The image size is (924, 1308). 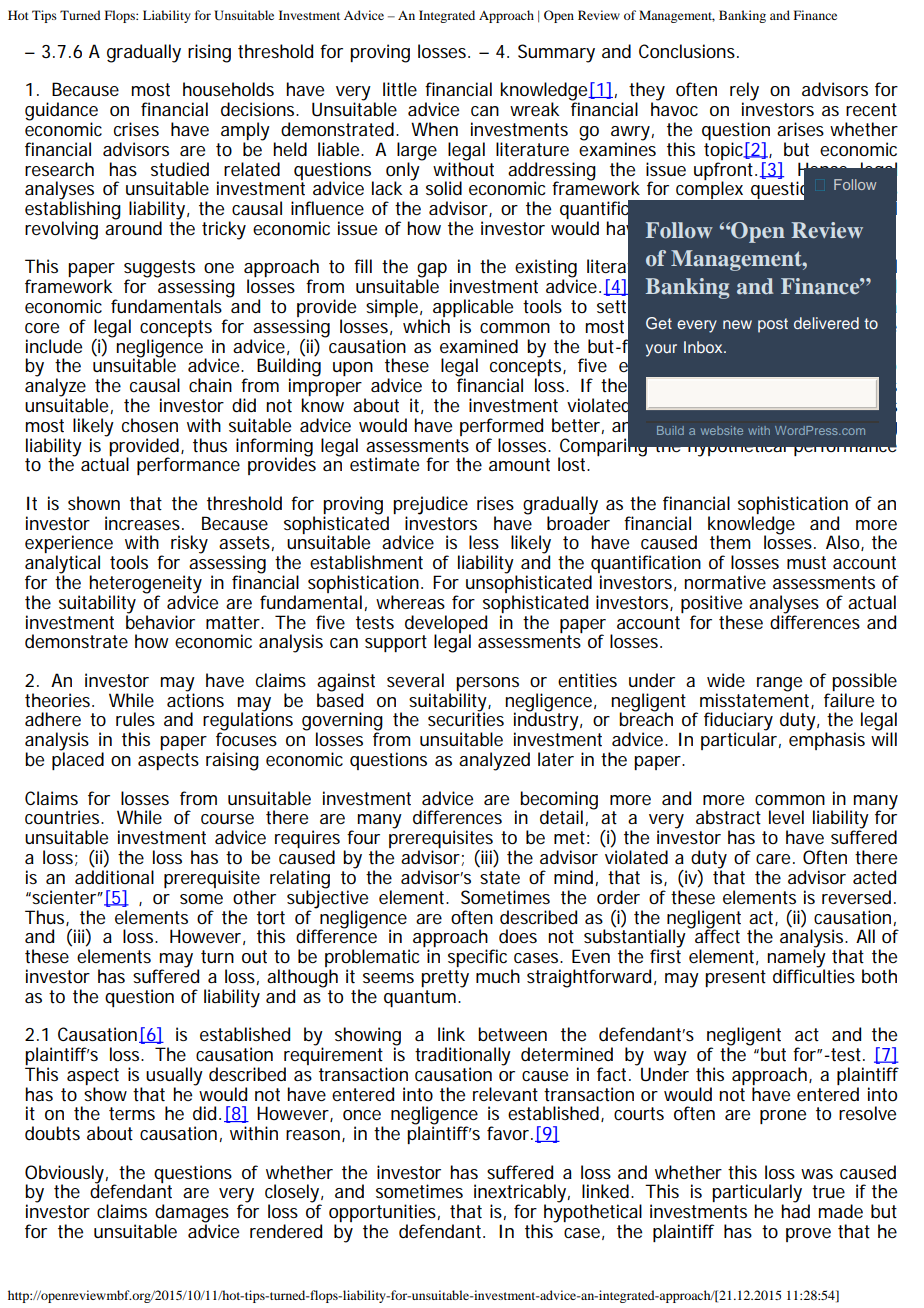 I want to click on additional, so click(x=114, y=877).
